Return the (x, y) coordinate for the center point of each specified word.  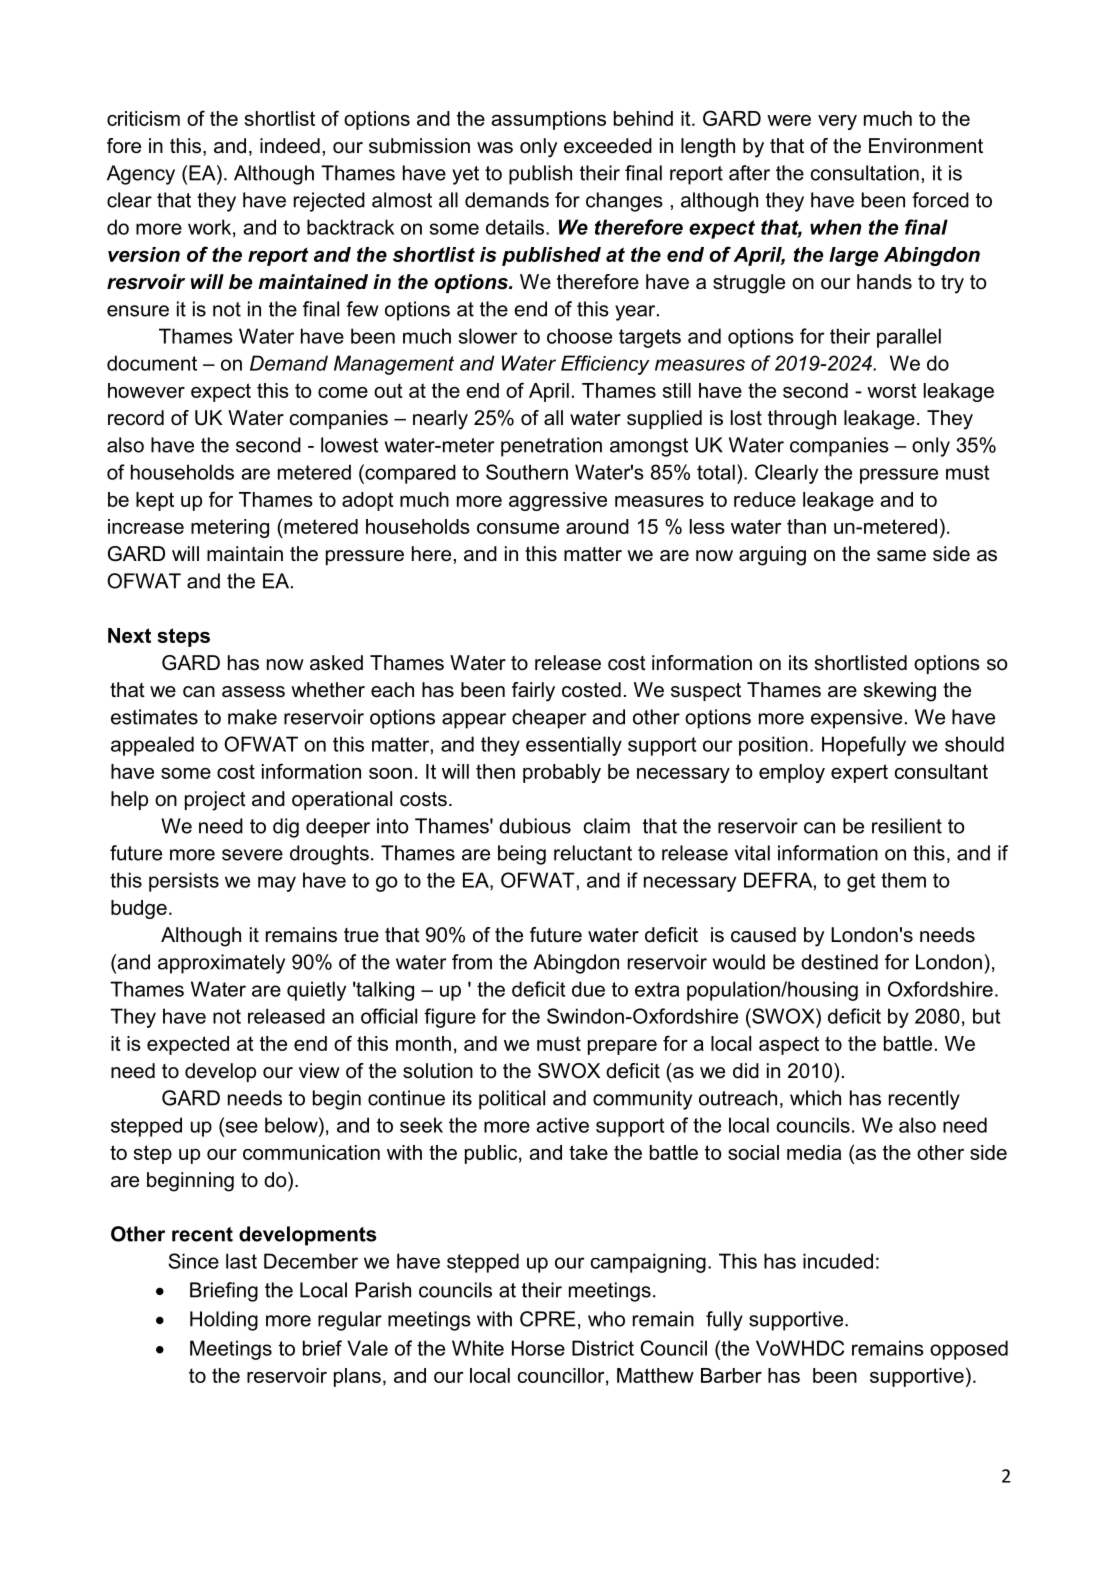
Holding (224, 1321)
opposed (969, 1350)
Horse (538, 1348)
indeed (290, 146)
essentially (574, 746)
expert (859, 773)
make (252, 717)
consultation (865, 173)
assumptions (548, 120)
